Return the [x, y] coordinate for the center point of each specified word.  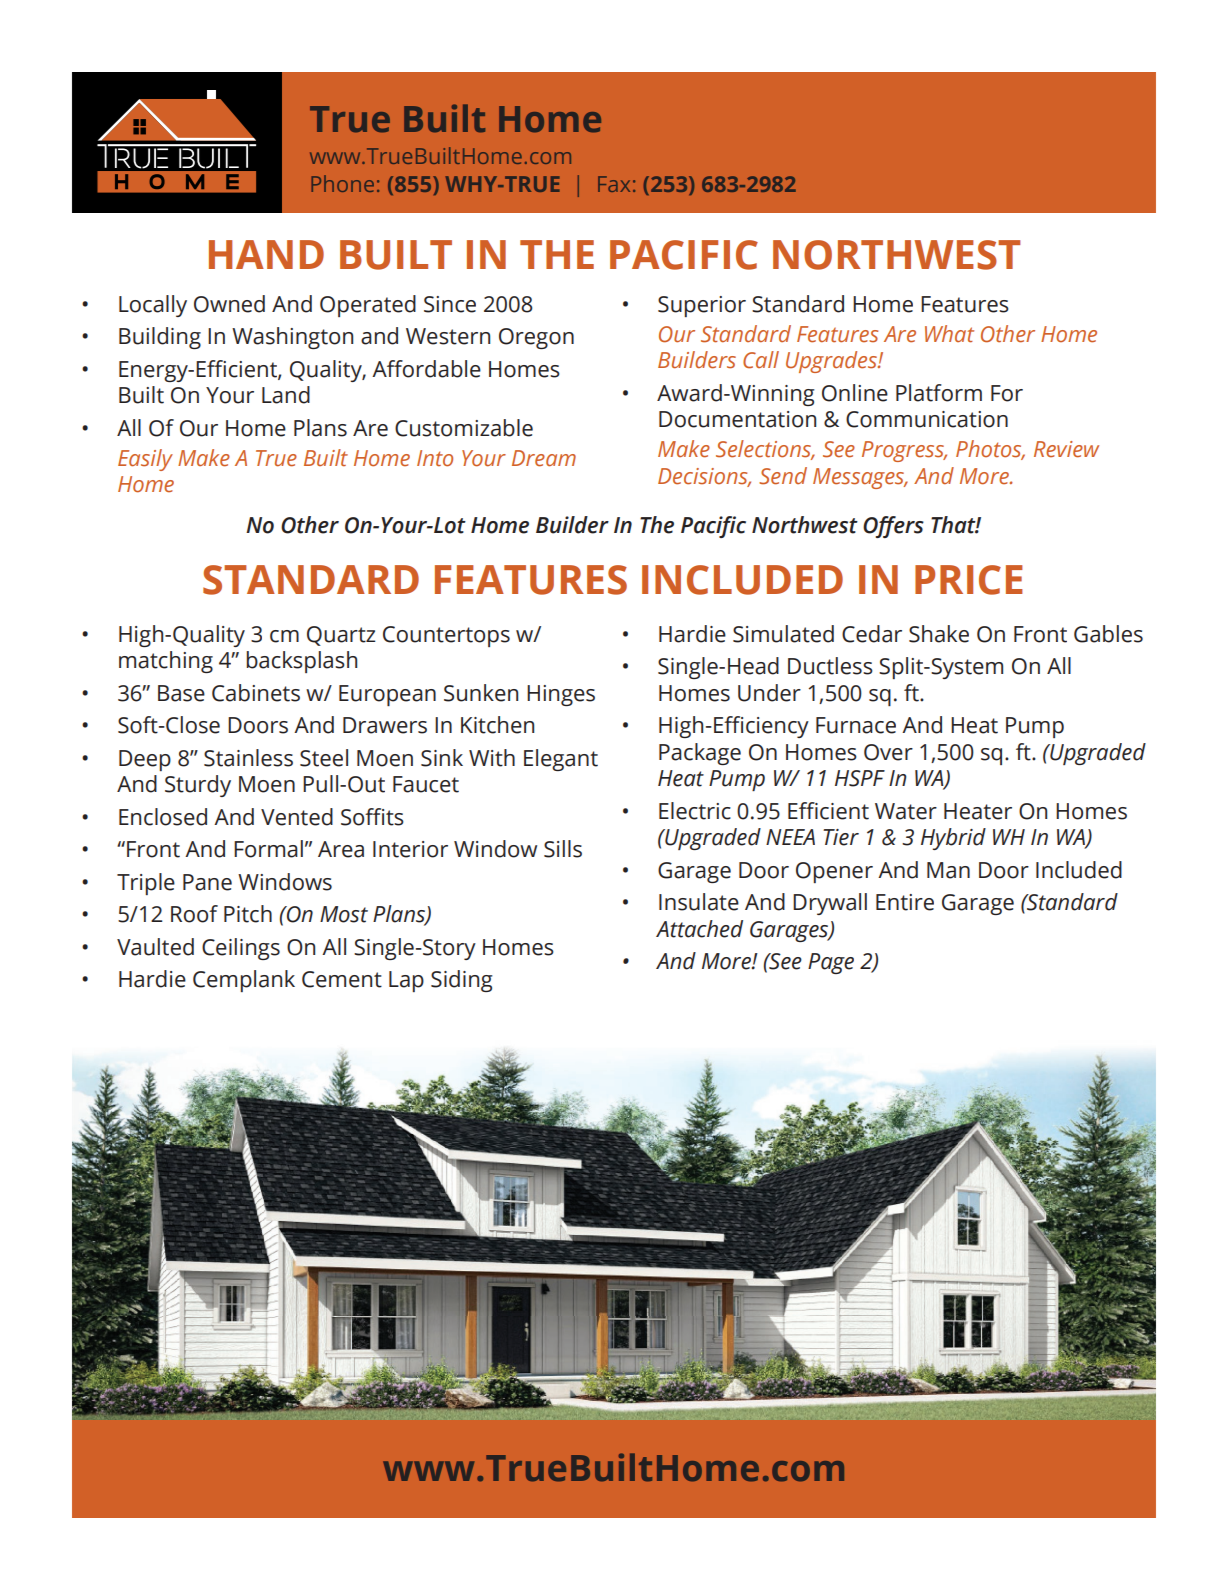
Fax [614, 184]
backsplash [301, 662]
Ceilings [241, 949]
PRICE [969, 580]
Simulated [783, 634]
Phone [342, 183]
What [949, 334]
